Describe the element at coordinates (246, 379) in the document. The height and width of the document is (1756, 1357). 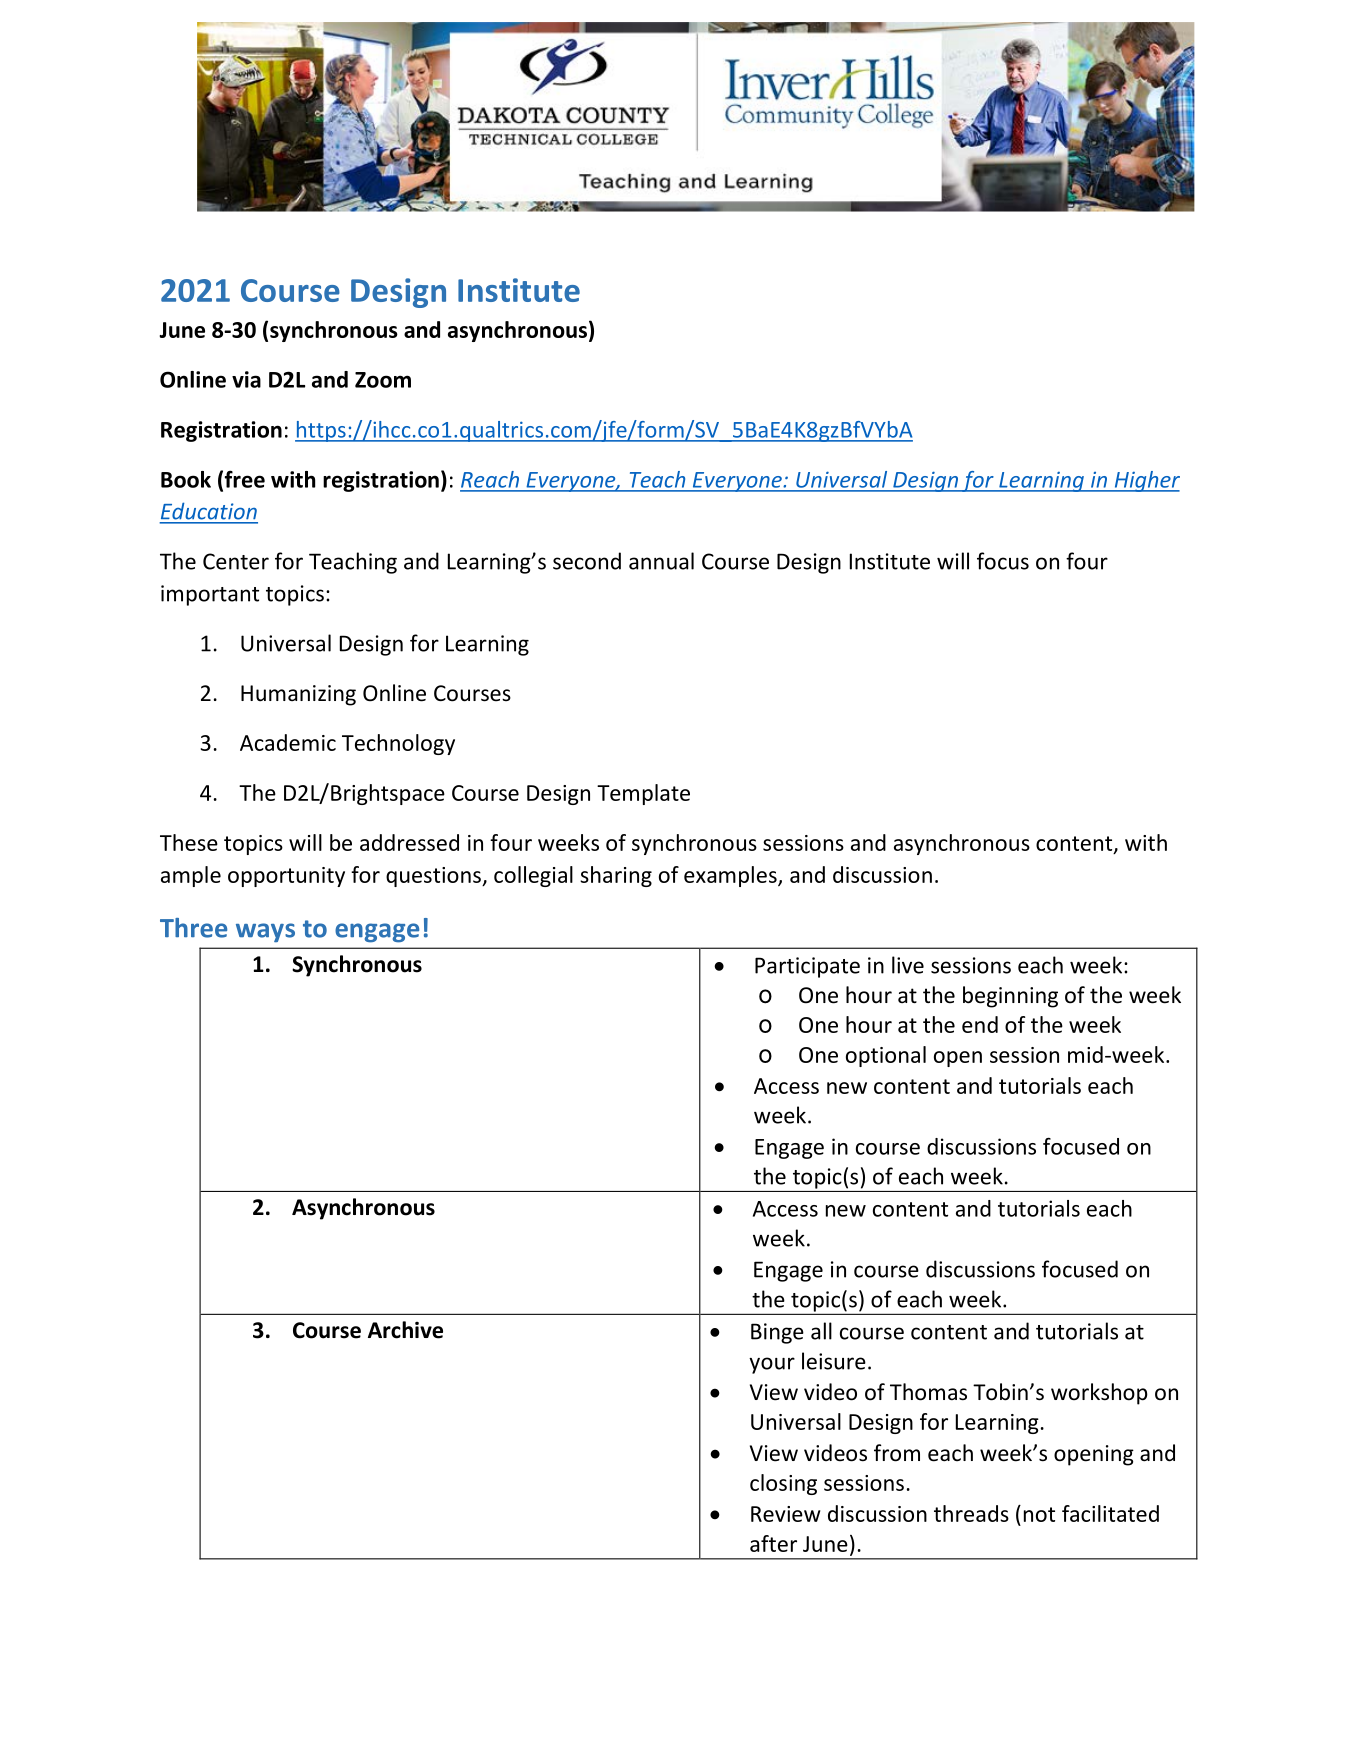
I see `via` at that location.
